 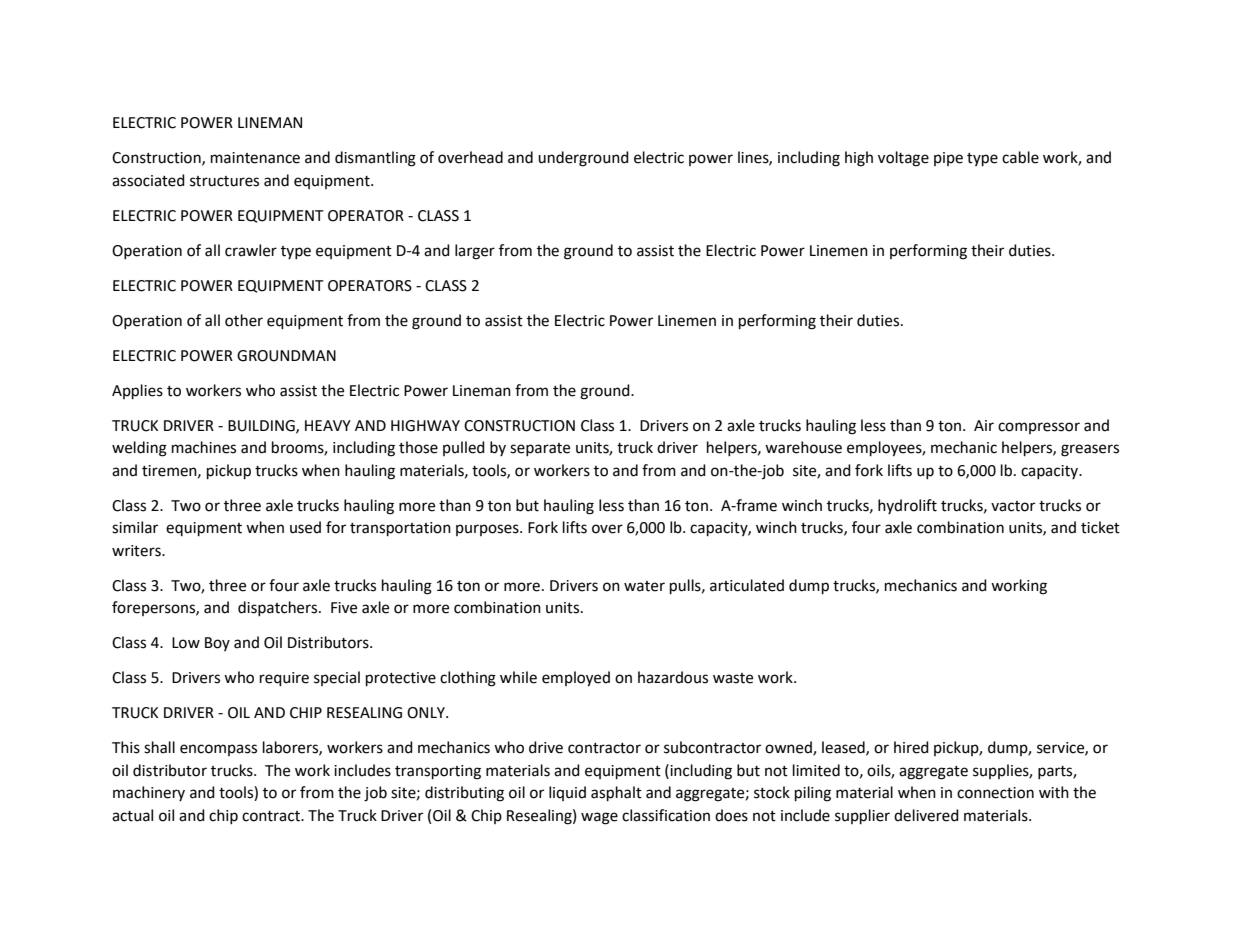 What do you see at coordinates (733, 678) in the screenshot?
I see `waste` at bounding box center [733, 678].
